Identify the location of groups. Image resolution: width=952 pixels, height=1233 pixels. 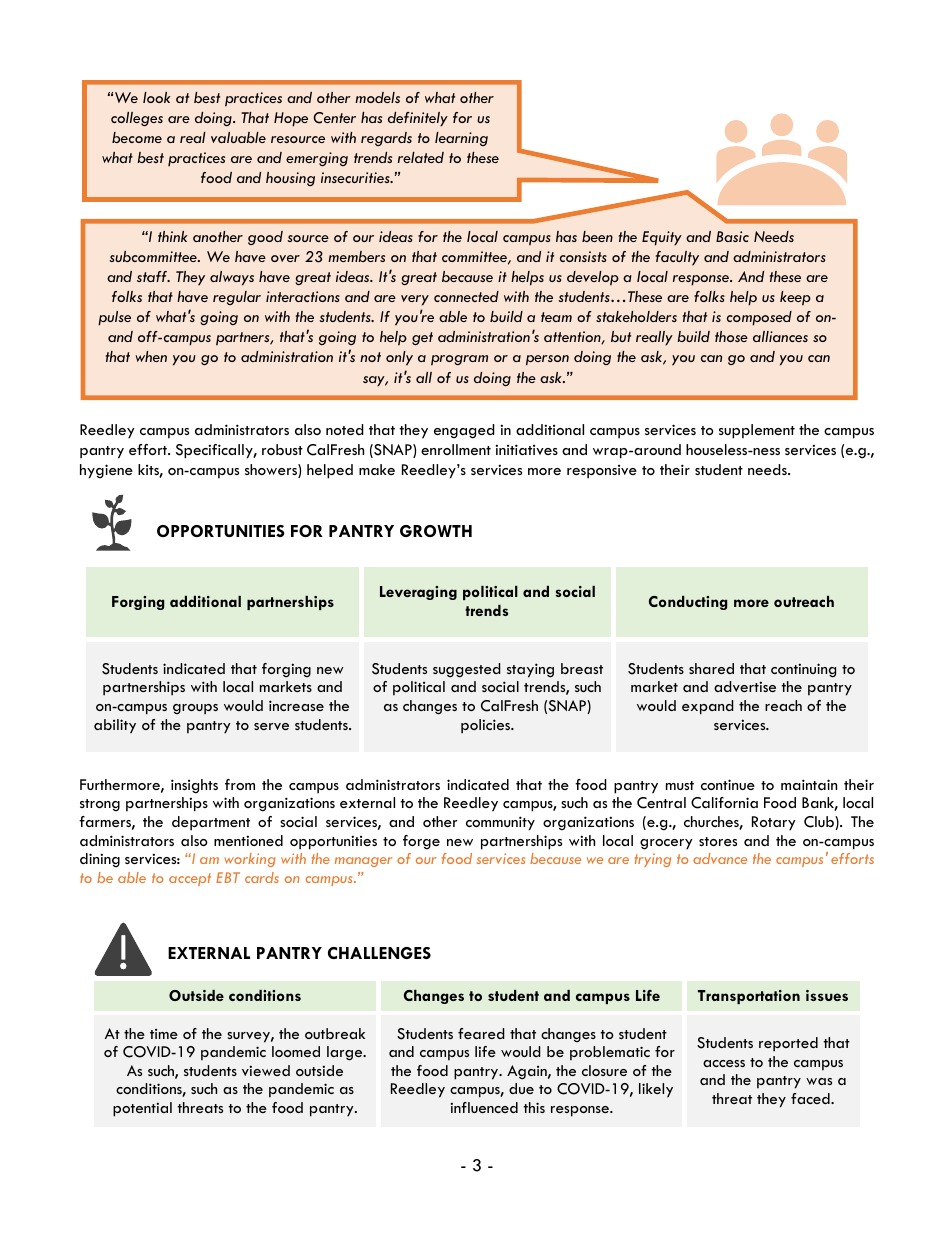
(195, 709).
